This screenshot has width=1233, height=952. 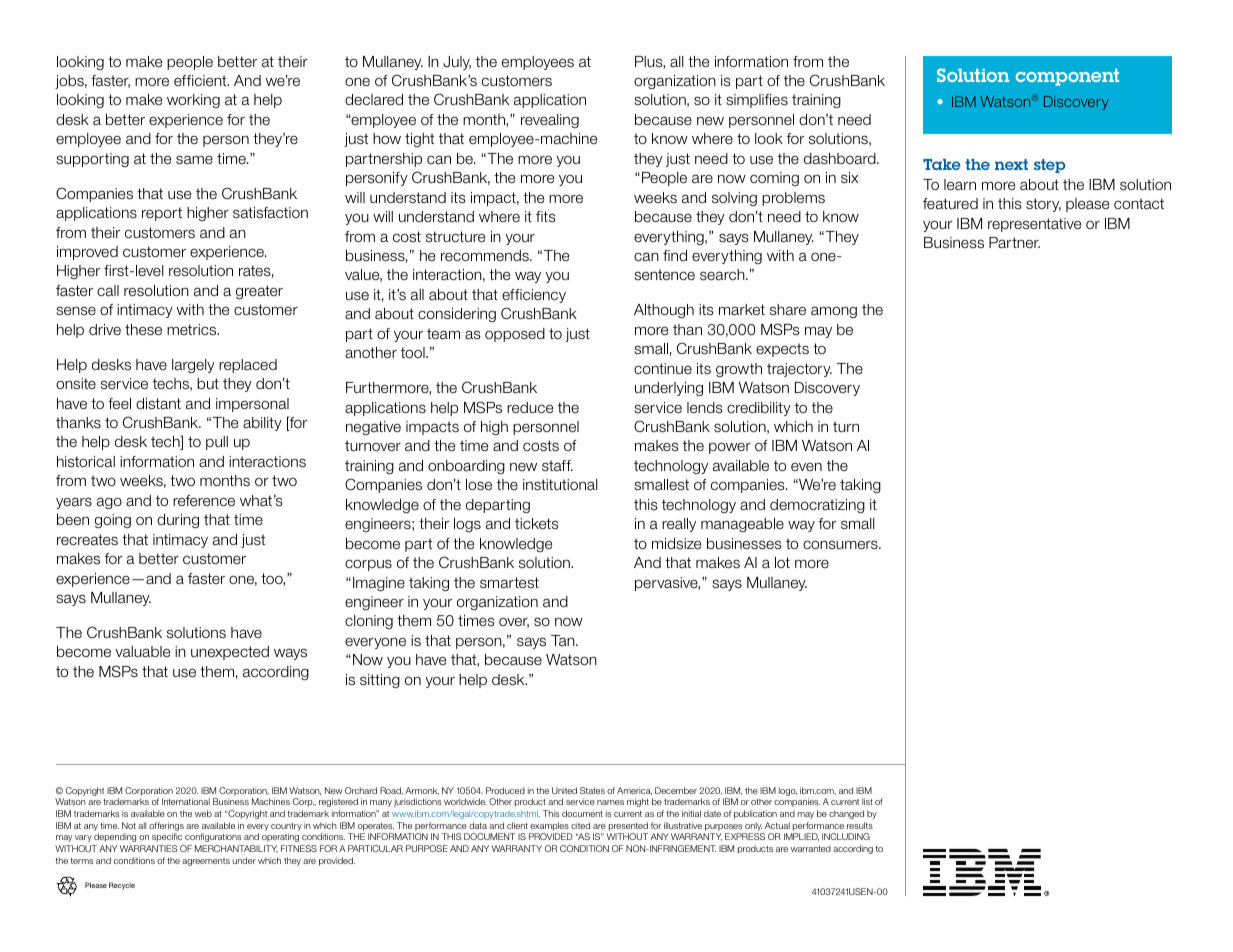 What do you see at coordinates (560, 485) in the screenshot?
I see `institutional` at bounding box center [560, 485].
